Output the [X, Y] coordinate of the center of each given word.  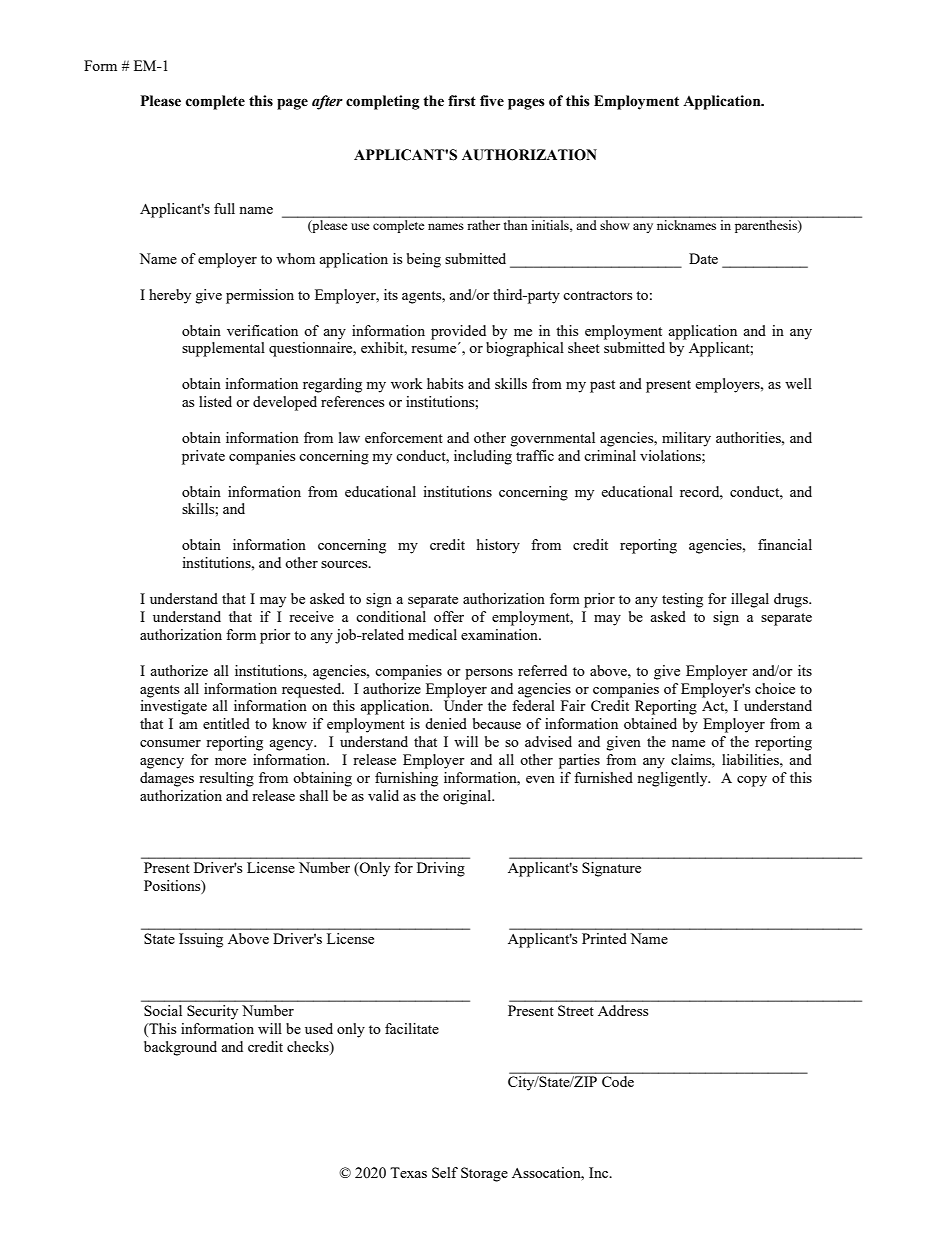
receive [311, 616]
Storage [484, 1174]
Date [703, 258]
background [180, 1048]
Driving [441, 869]
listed [215, 401]
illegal [750, 600]
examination [500, 634]
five [492, 101]
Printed [604, 938]
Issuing [201, 940]
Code [618, 1081]
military [686, 439]
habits [445, 383]
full [224, 208]
